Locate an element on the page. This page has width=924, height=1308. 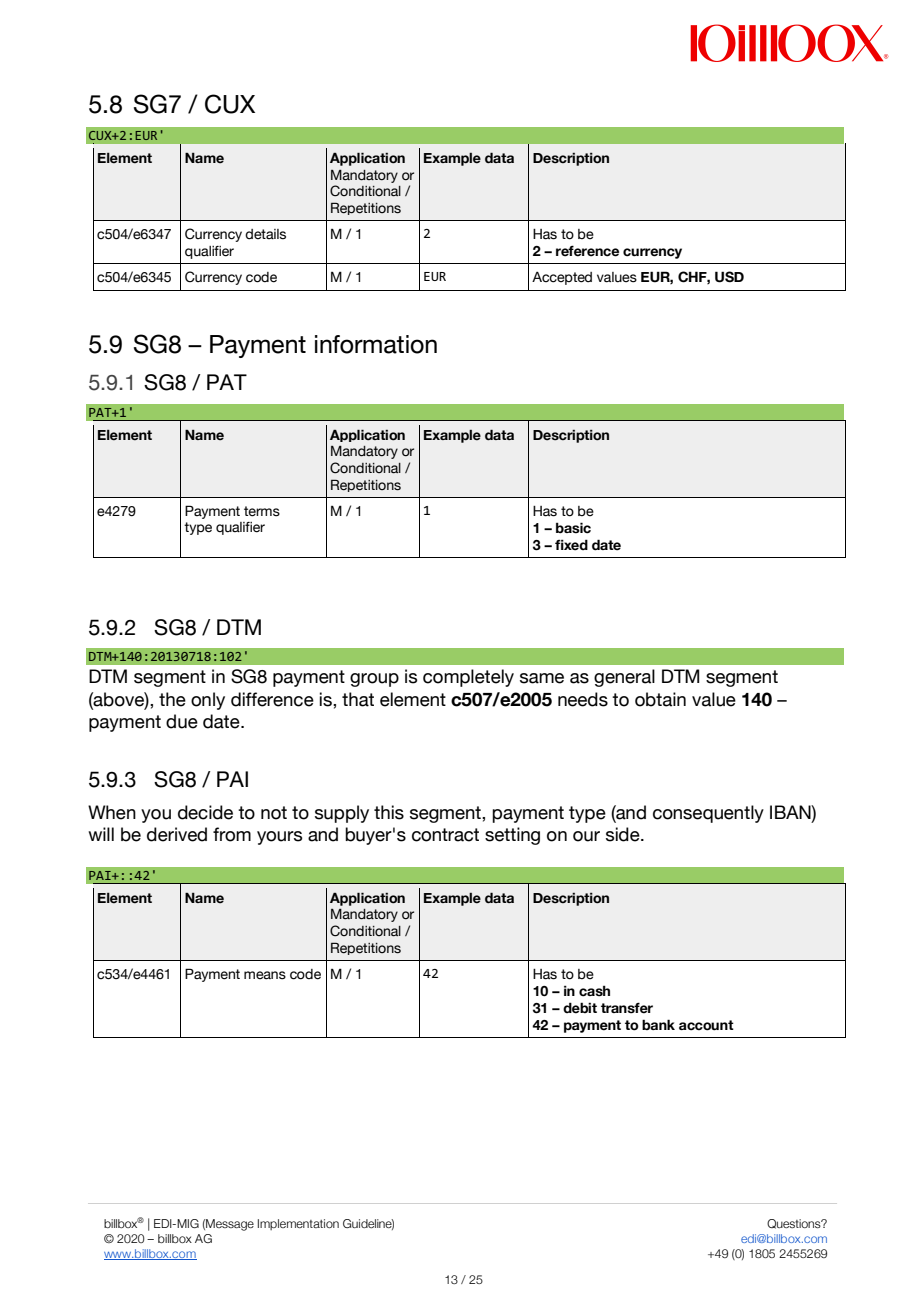
information is located at coordinates (376, 344).
